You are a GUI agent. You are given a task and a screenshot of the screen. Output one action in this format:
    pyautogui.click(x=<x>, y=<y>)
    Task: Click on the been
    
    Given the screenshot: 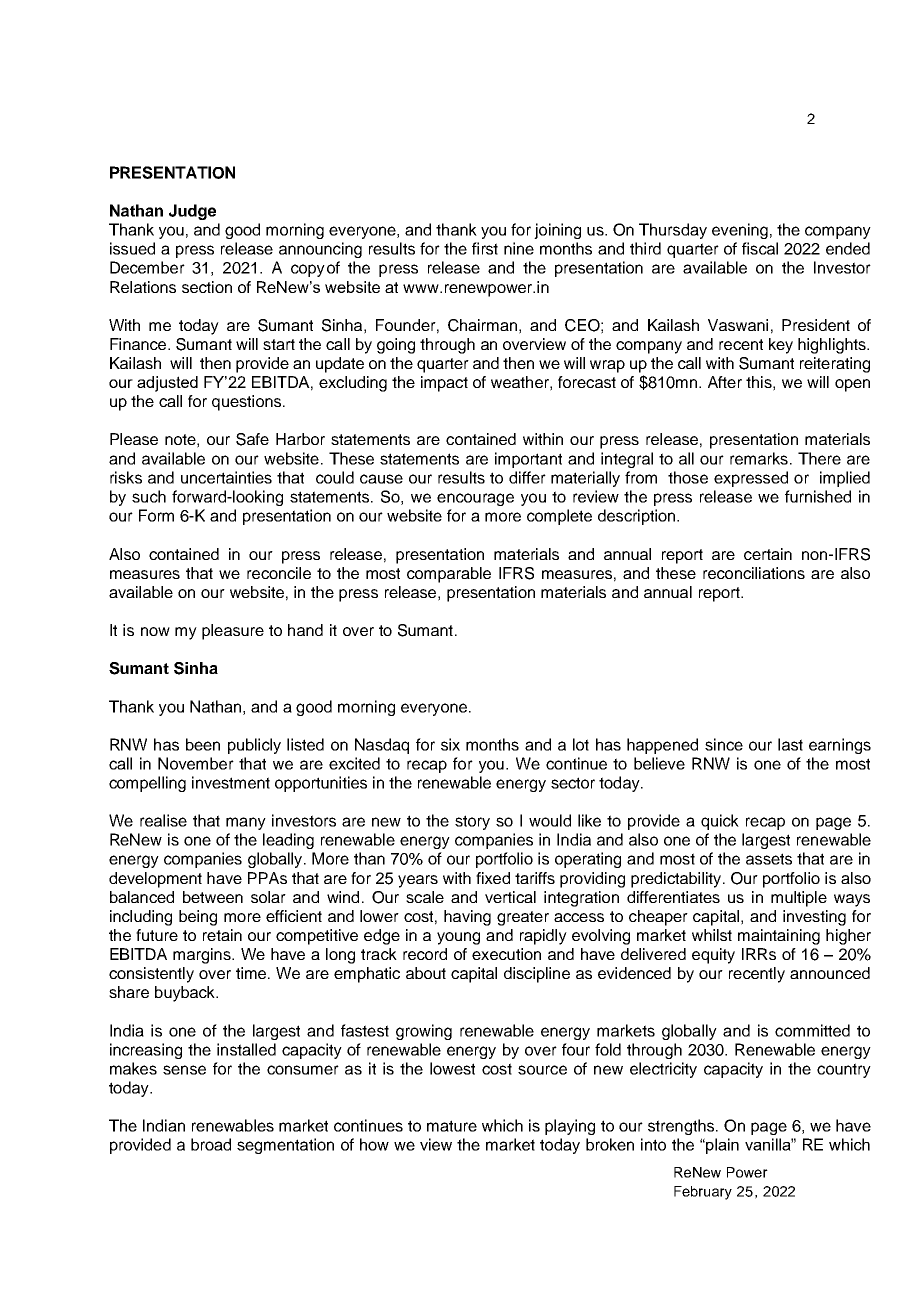 What is the action you would take?
    pyautogui.click(x=203, y=744)
